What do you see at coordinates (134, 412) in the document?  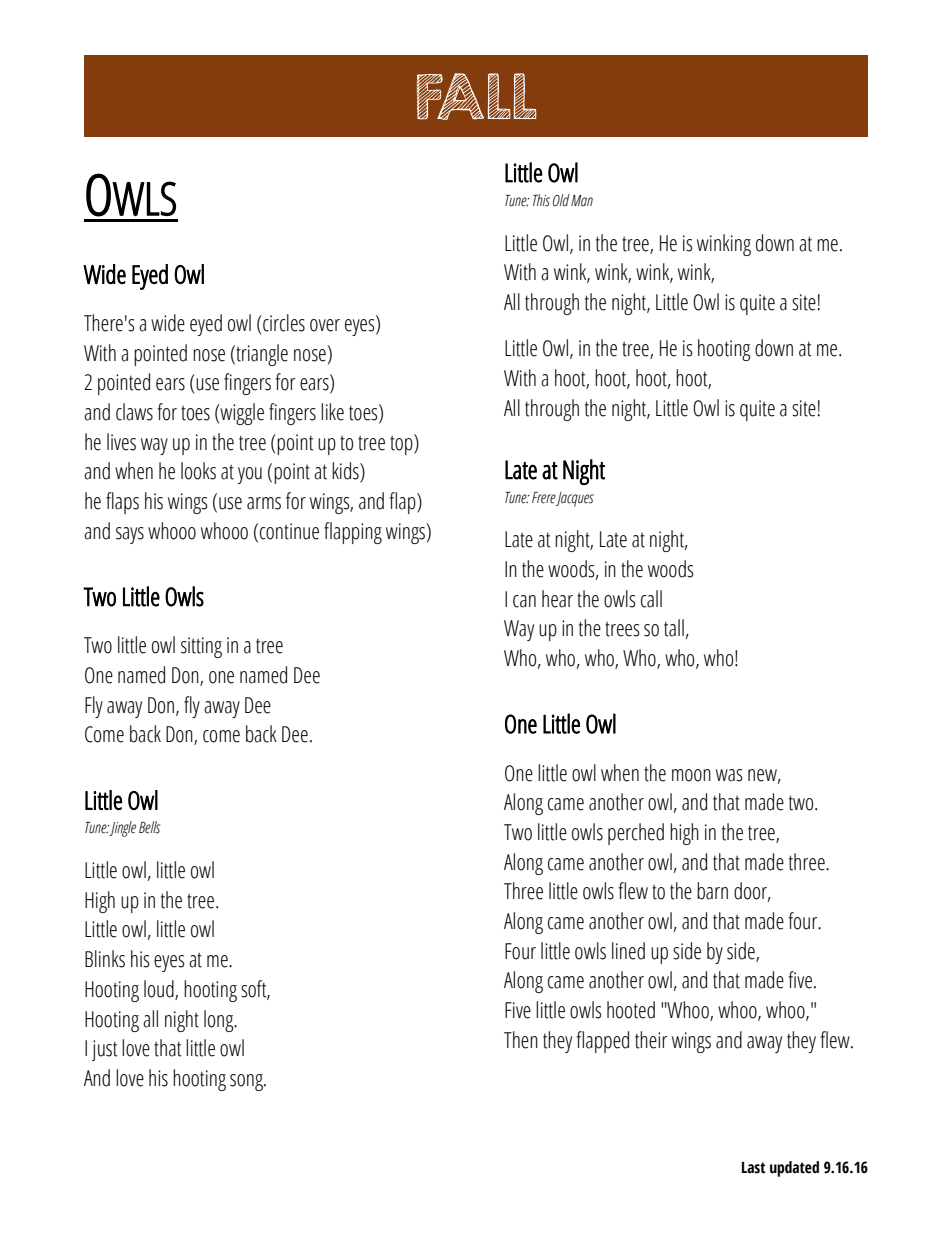 I see `claws` at bounding box center [134, 412].
